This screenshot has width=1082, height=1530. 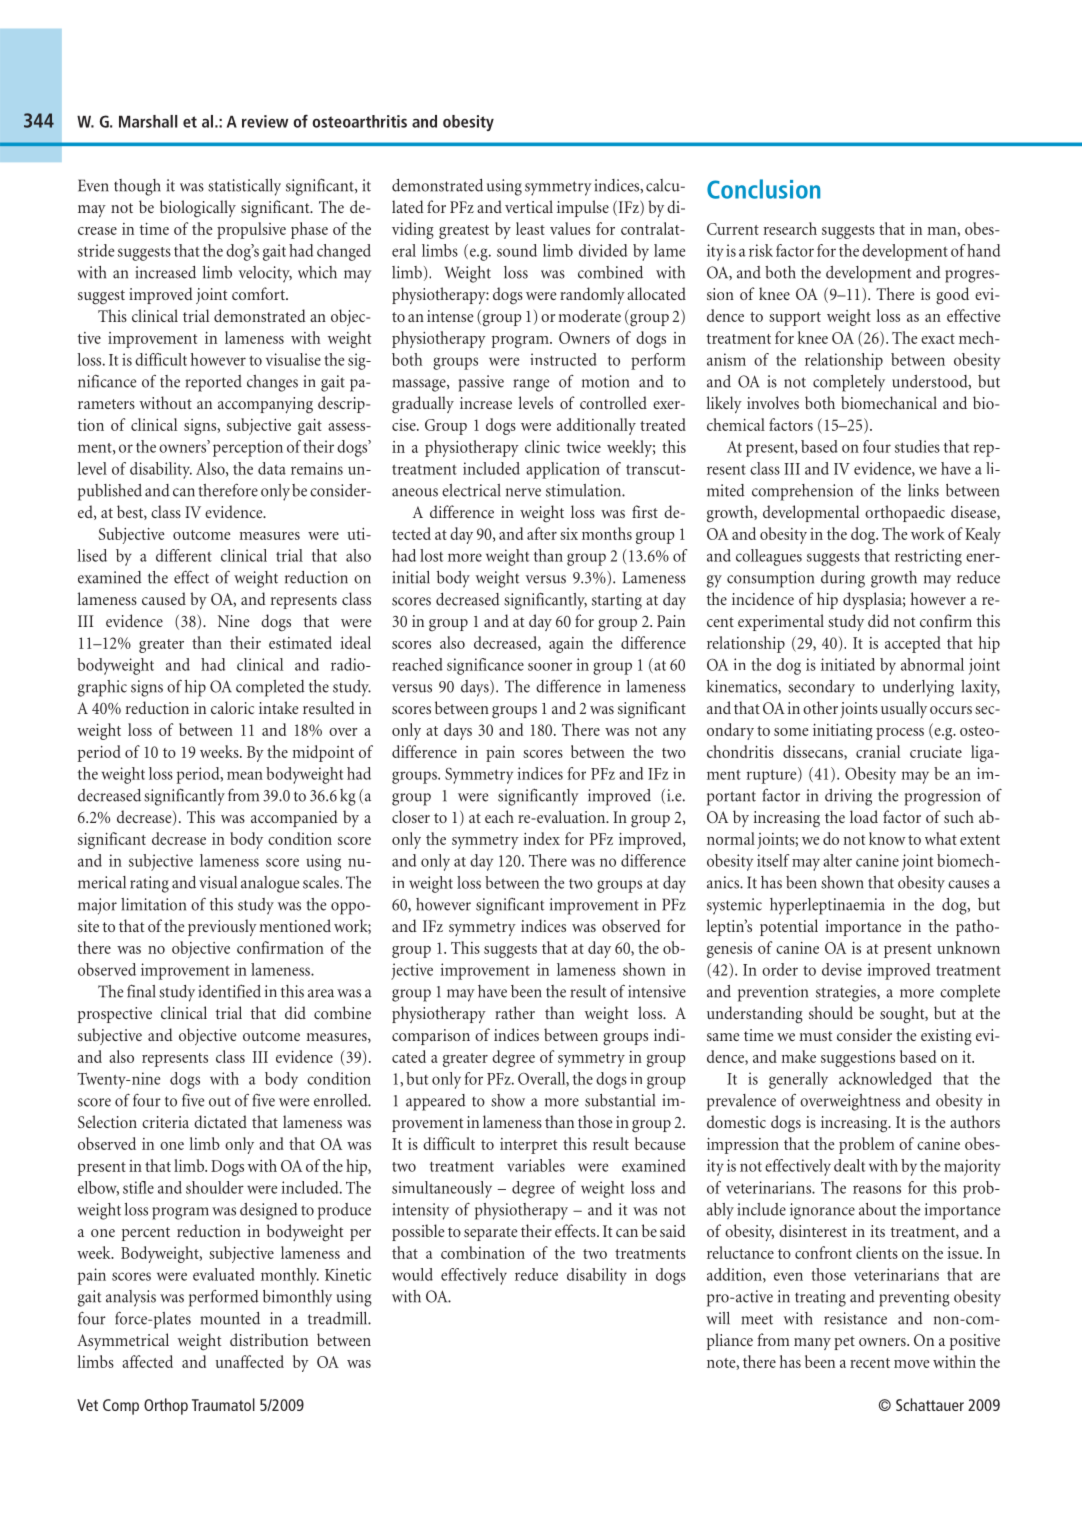 What do you see at coordinates (270, 884) in the screenshot?
I see `analogue` at bounding box center [270, 884].
